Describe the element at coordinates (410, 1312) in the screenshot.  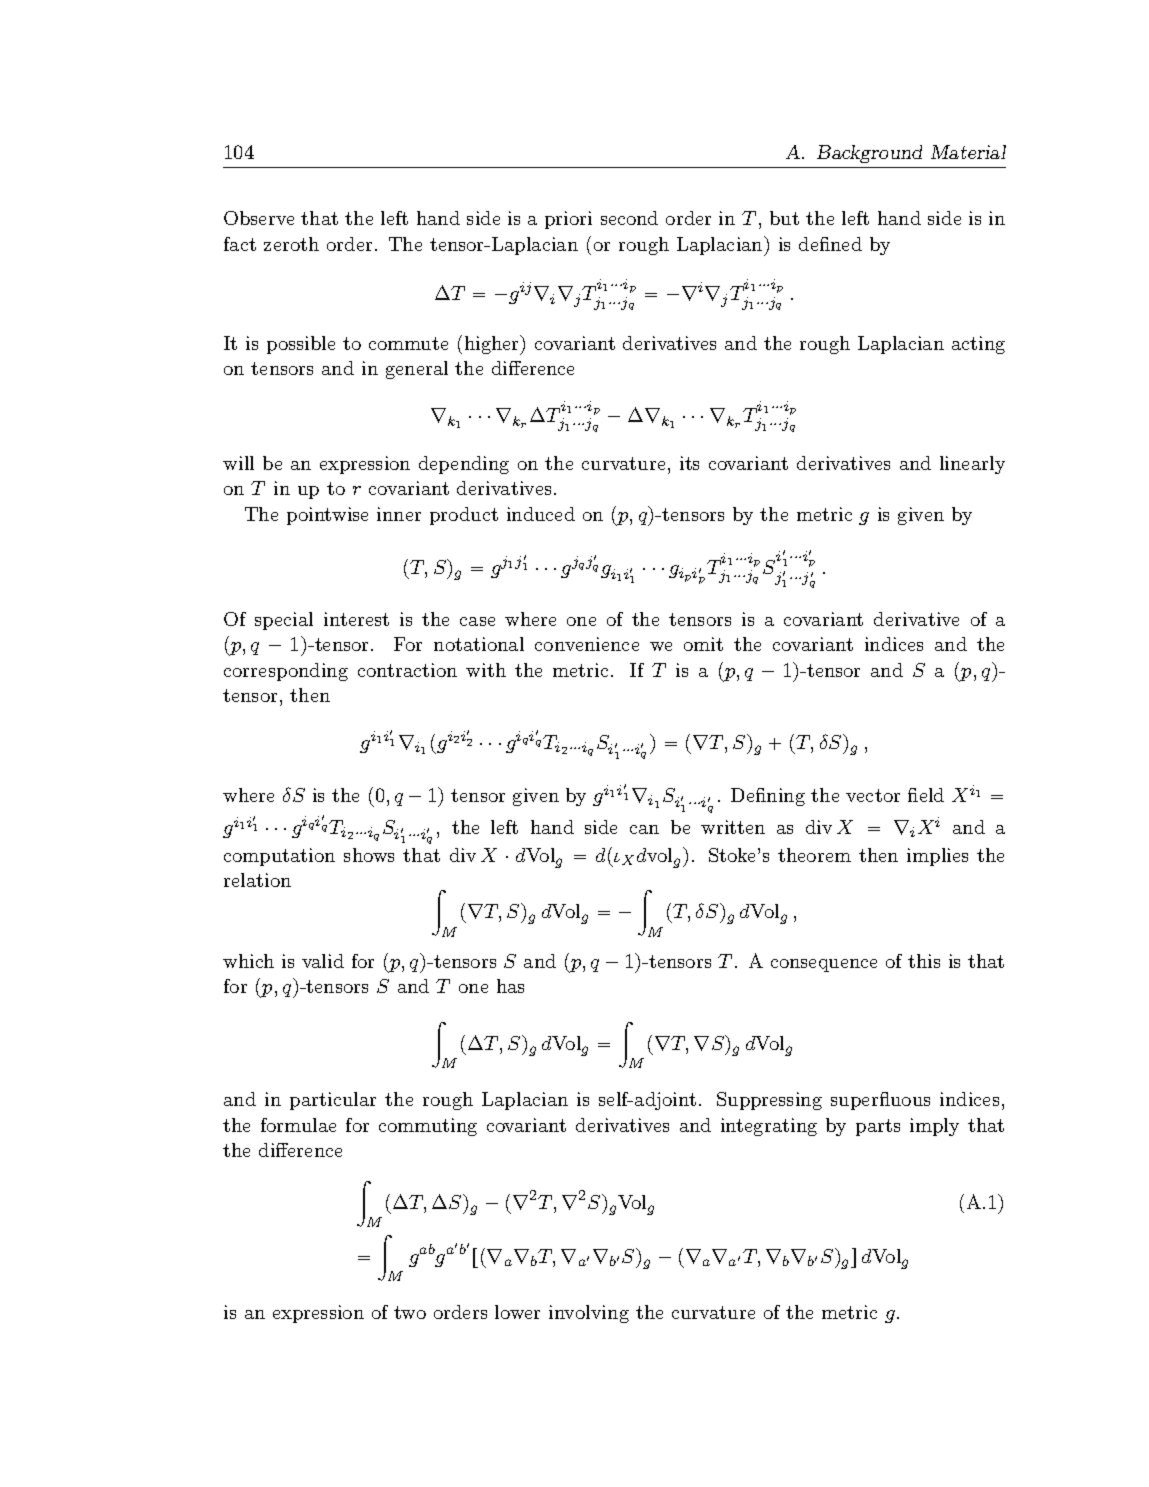
I see `two` at that location.
